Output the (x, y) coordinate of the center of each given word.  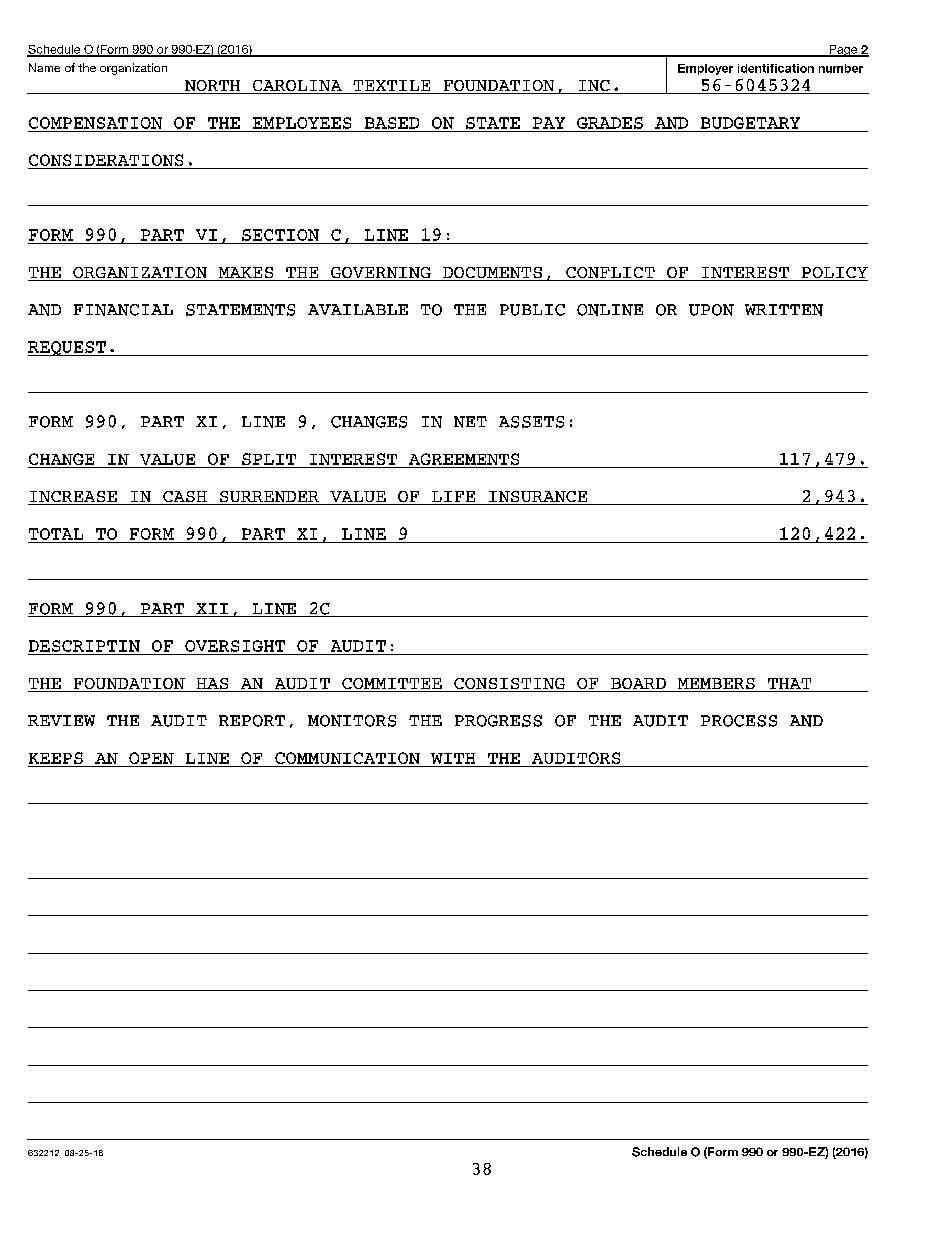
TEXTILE (392, 87)
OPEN (151, 758)
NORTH (212, 87)
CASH (185, 498)
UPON (711, 310)
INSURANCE (538, 498)
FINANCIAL (123, 310)
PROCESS (739, 721)
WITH (453, 758)
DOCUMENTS (492, 274)
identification (776, 68)
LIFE (454, 498)
